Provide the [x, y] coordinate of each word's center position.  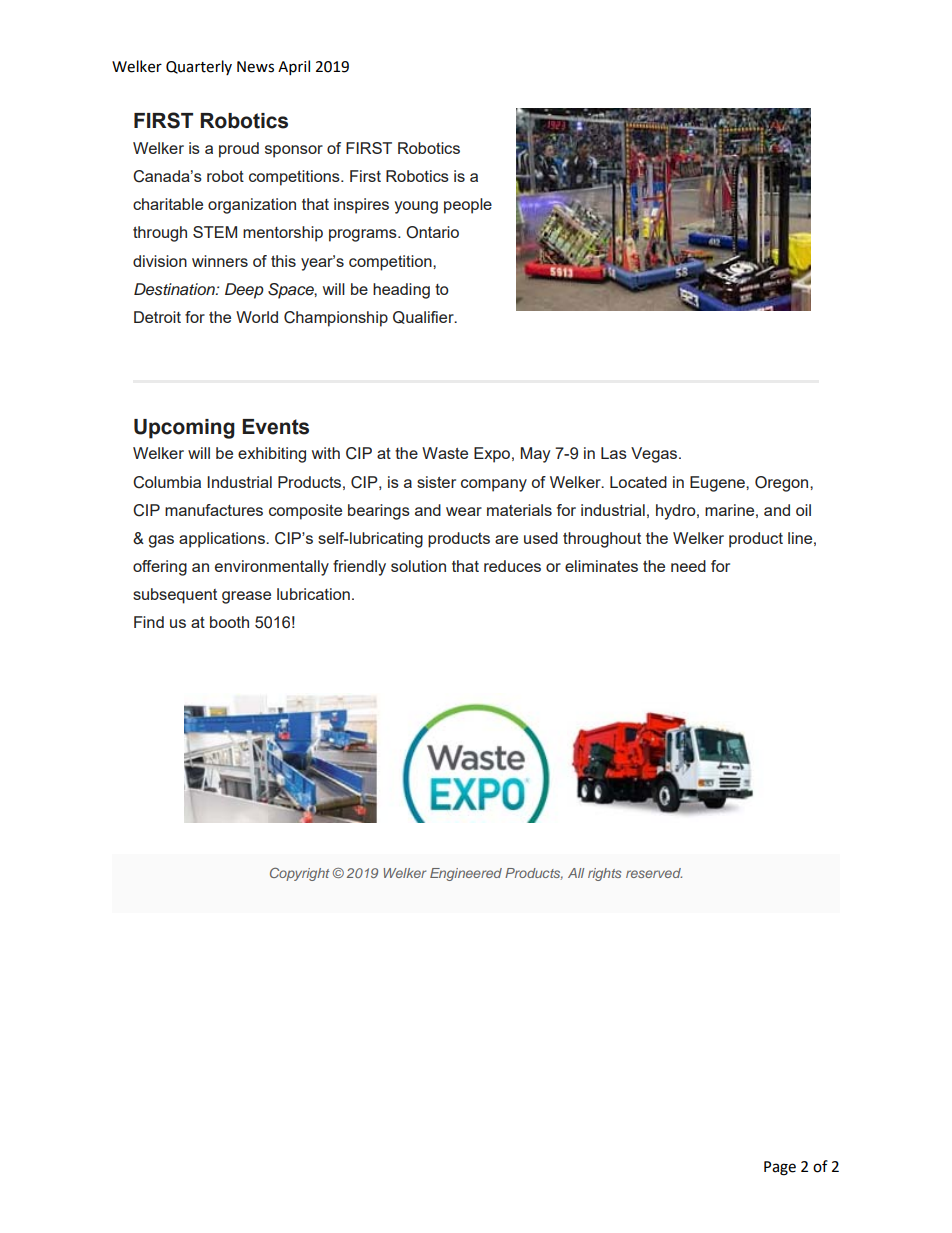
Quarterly [199, 67]
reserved [654, 873]
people [468, 206]
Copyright [300, 874]
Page [780, 1168]
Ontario [432, 232]
